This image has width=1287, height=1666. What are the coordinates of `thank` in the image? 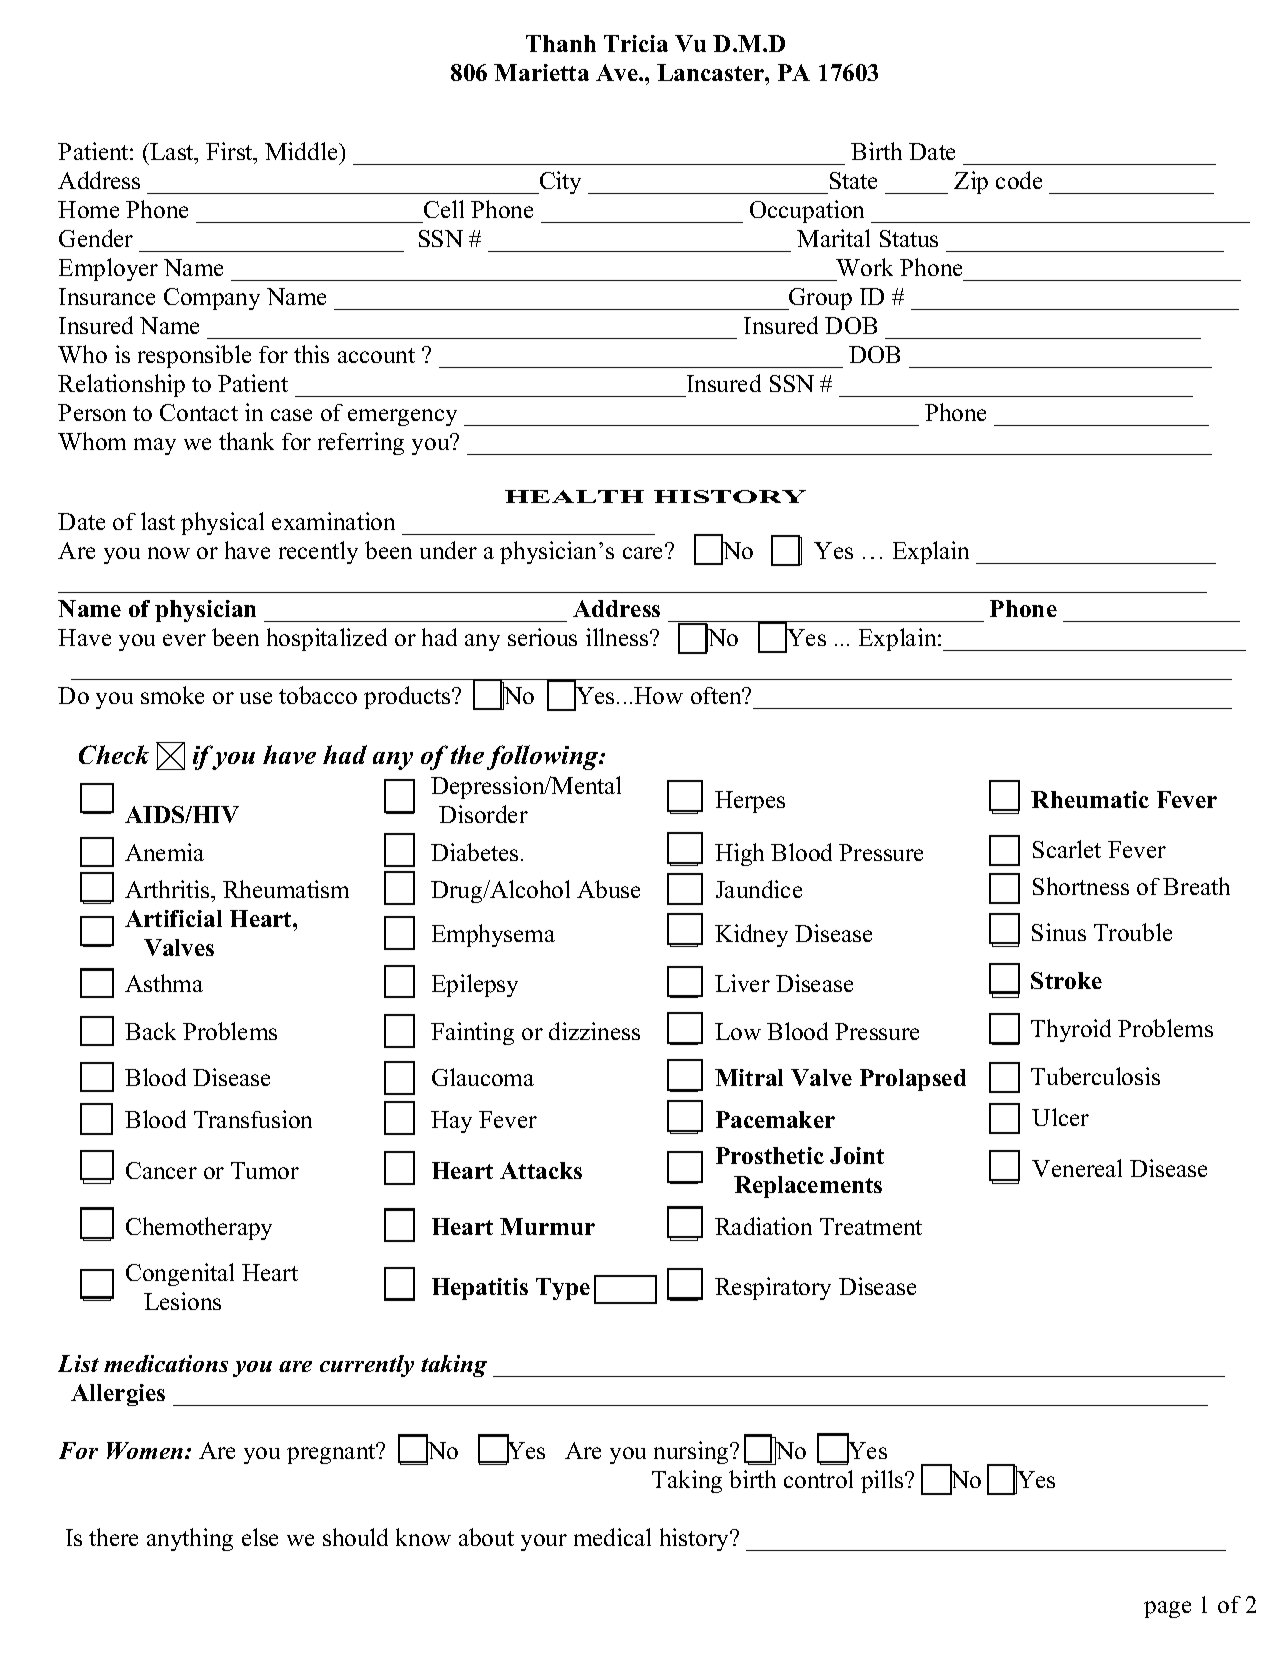 It's located at (246, 441).
